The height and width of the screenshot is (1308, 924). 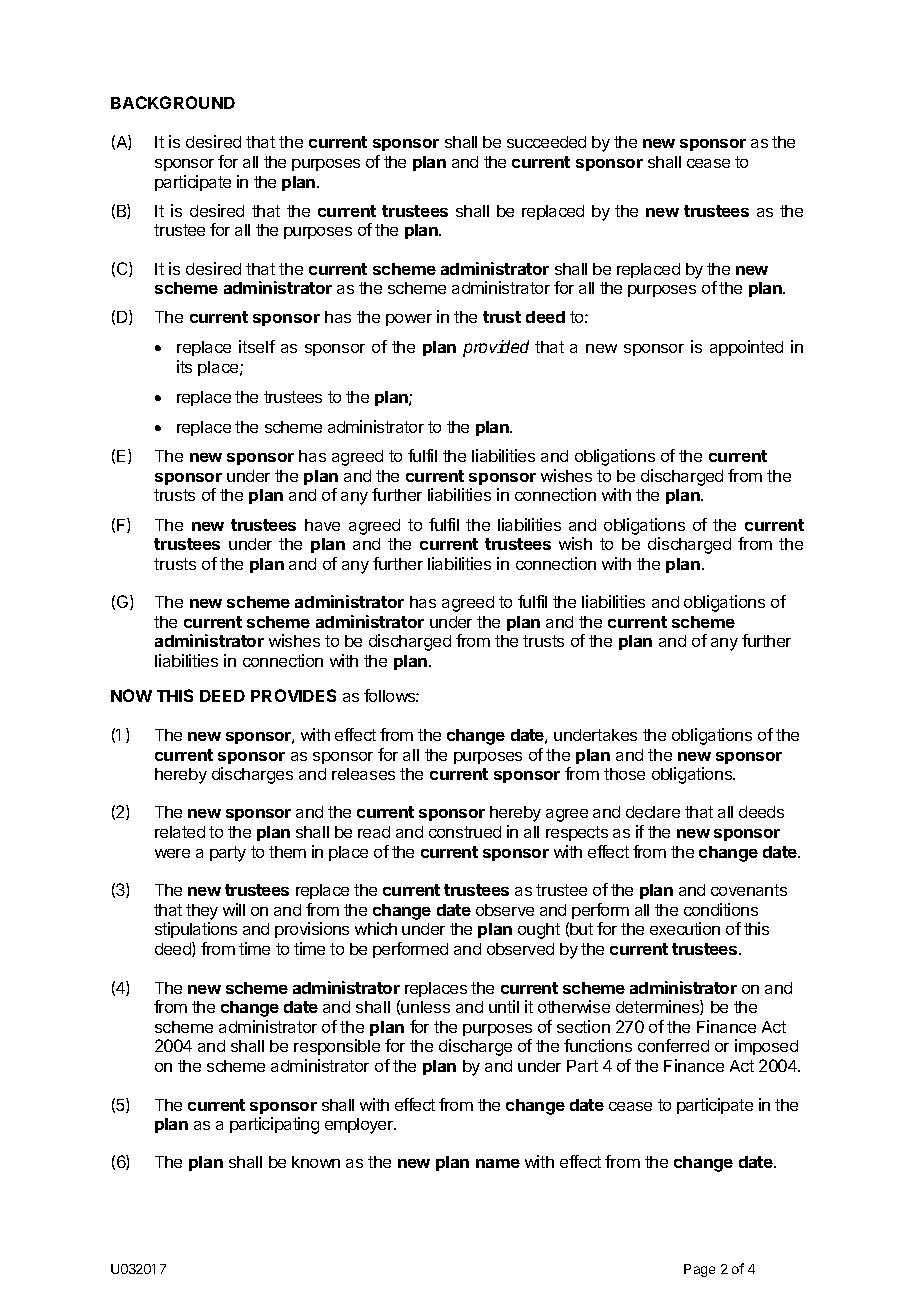 I want to click on itself, so click(x=257, y=346).
